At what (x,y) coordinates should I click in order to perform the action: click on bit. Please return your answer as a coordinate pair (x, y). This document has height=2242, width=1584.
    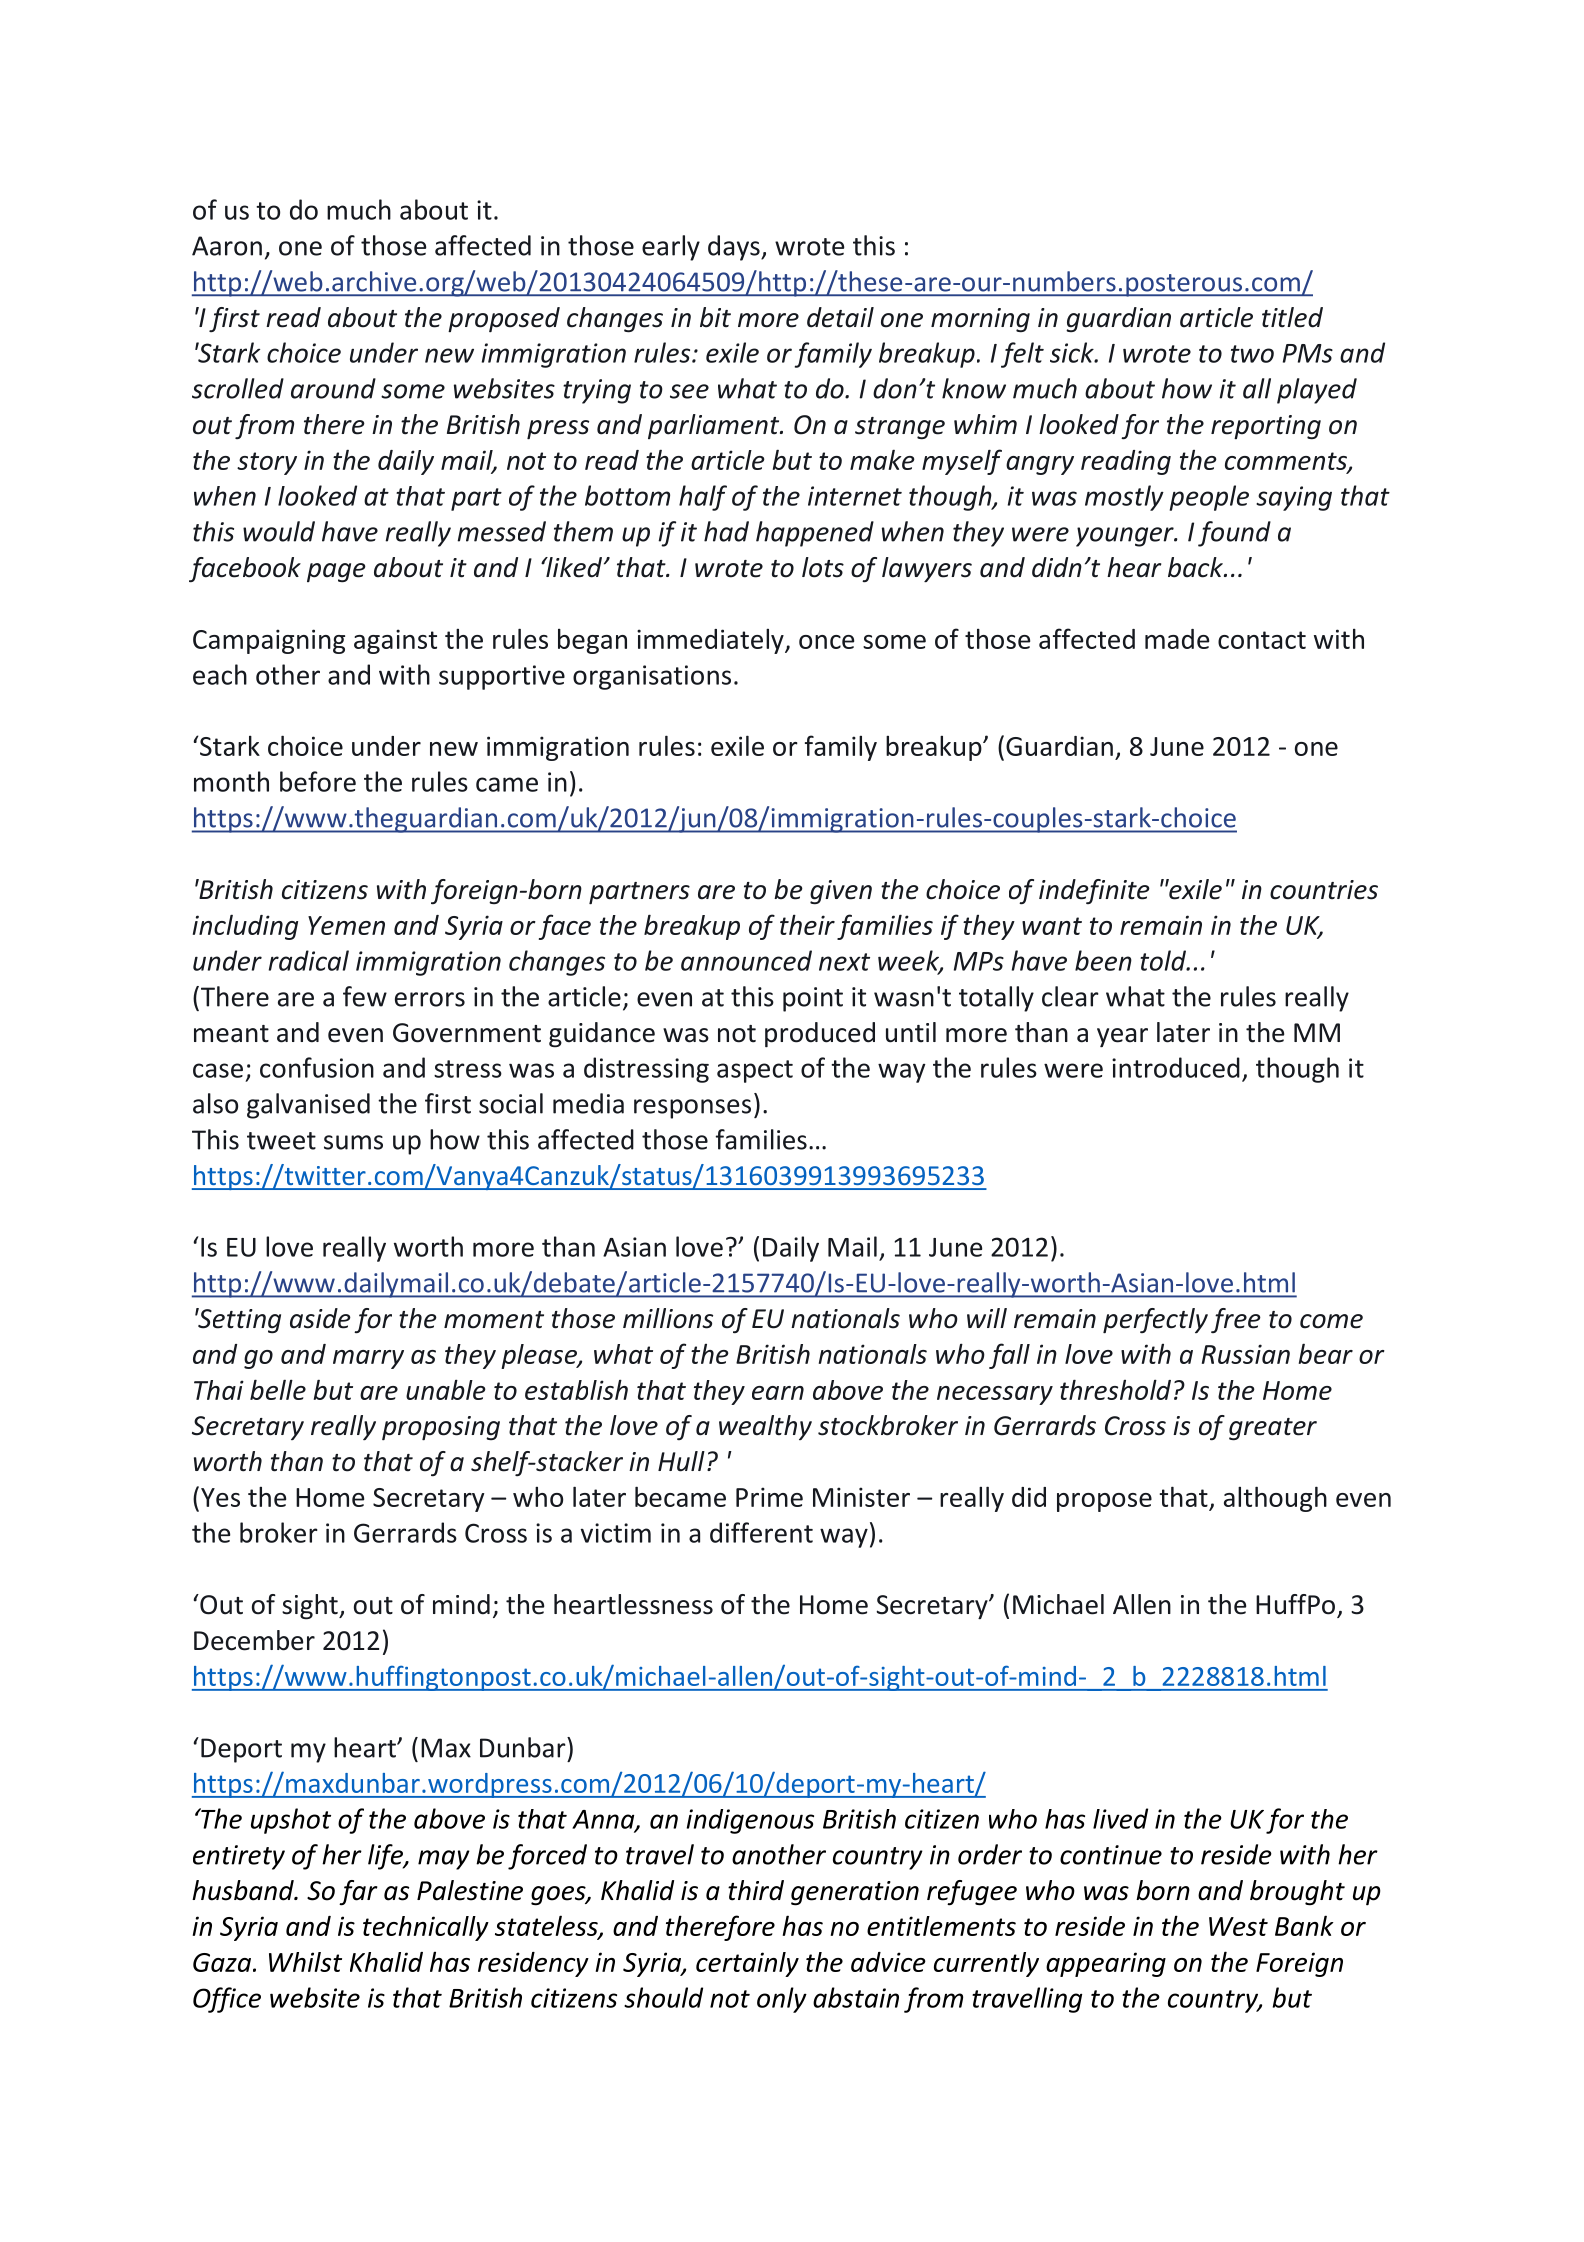
    Looking at the image, I should click on (715, 317).
